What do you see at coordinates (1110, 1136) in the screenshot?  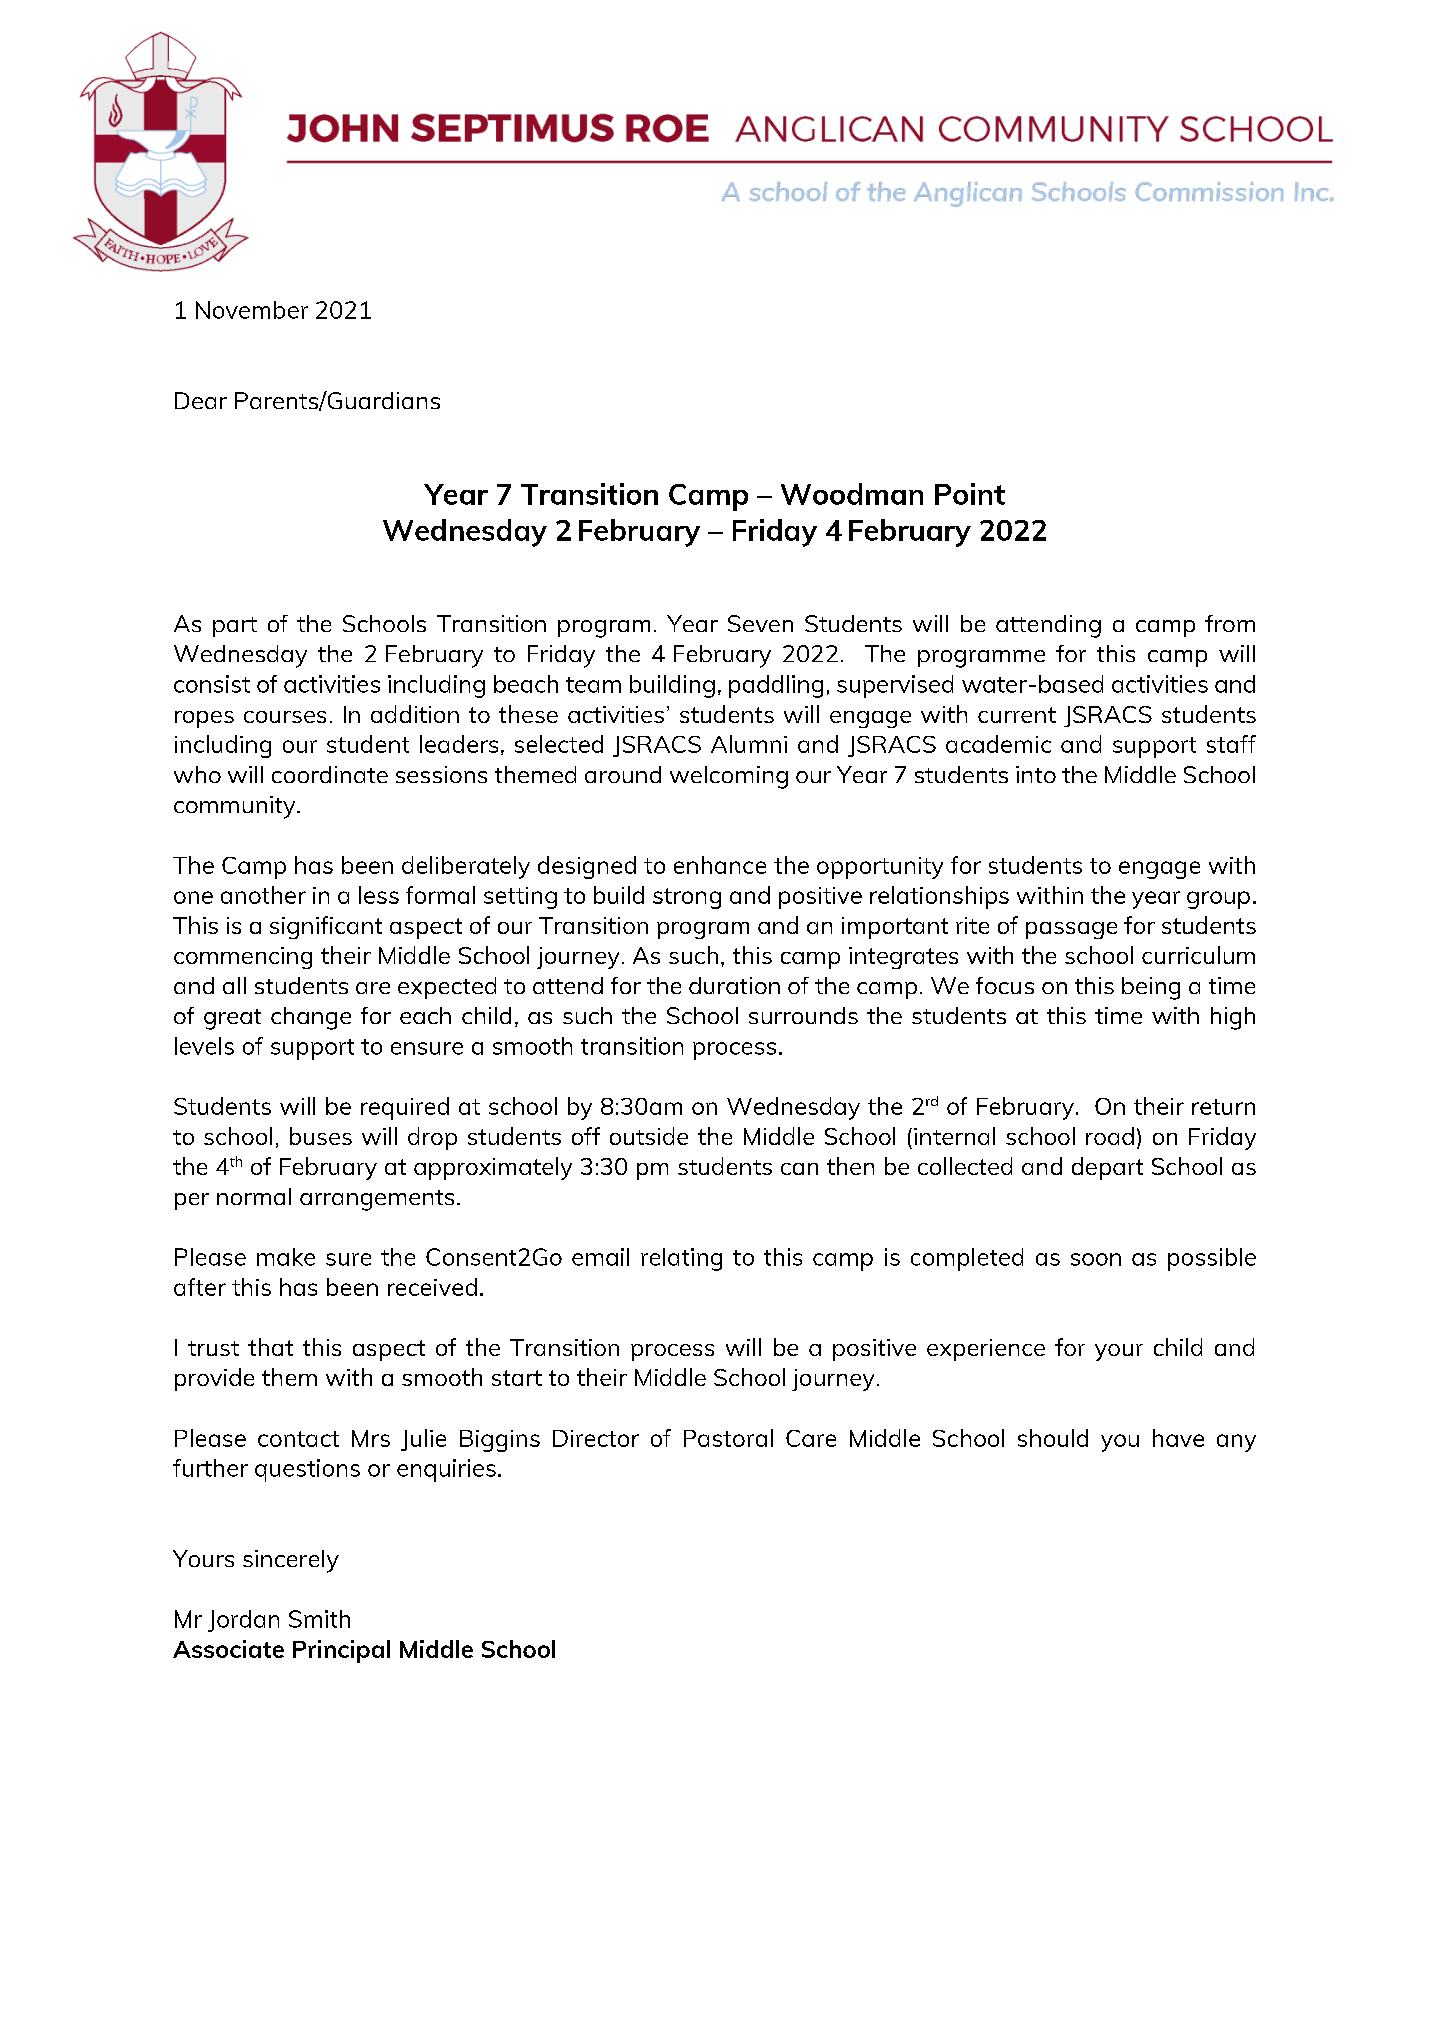 I see `road` at bounding box center [1110, 1136].
